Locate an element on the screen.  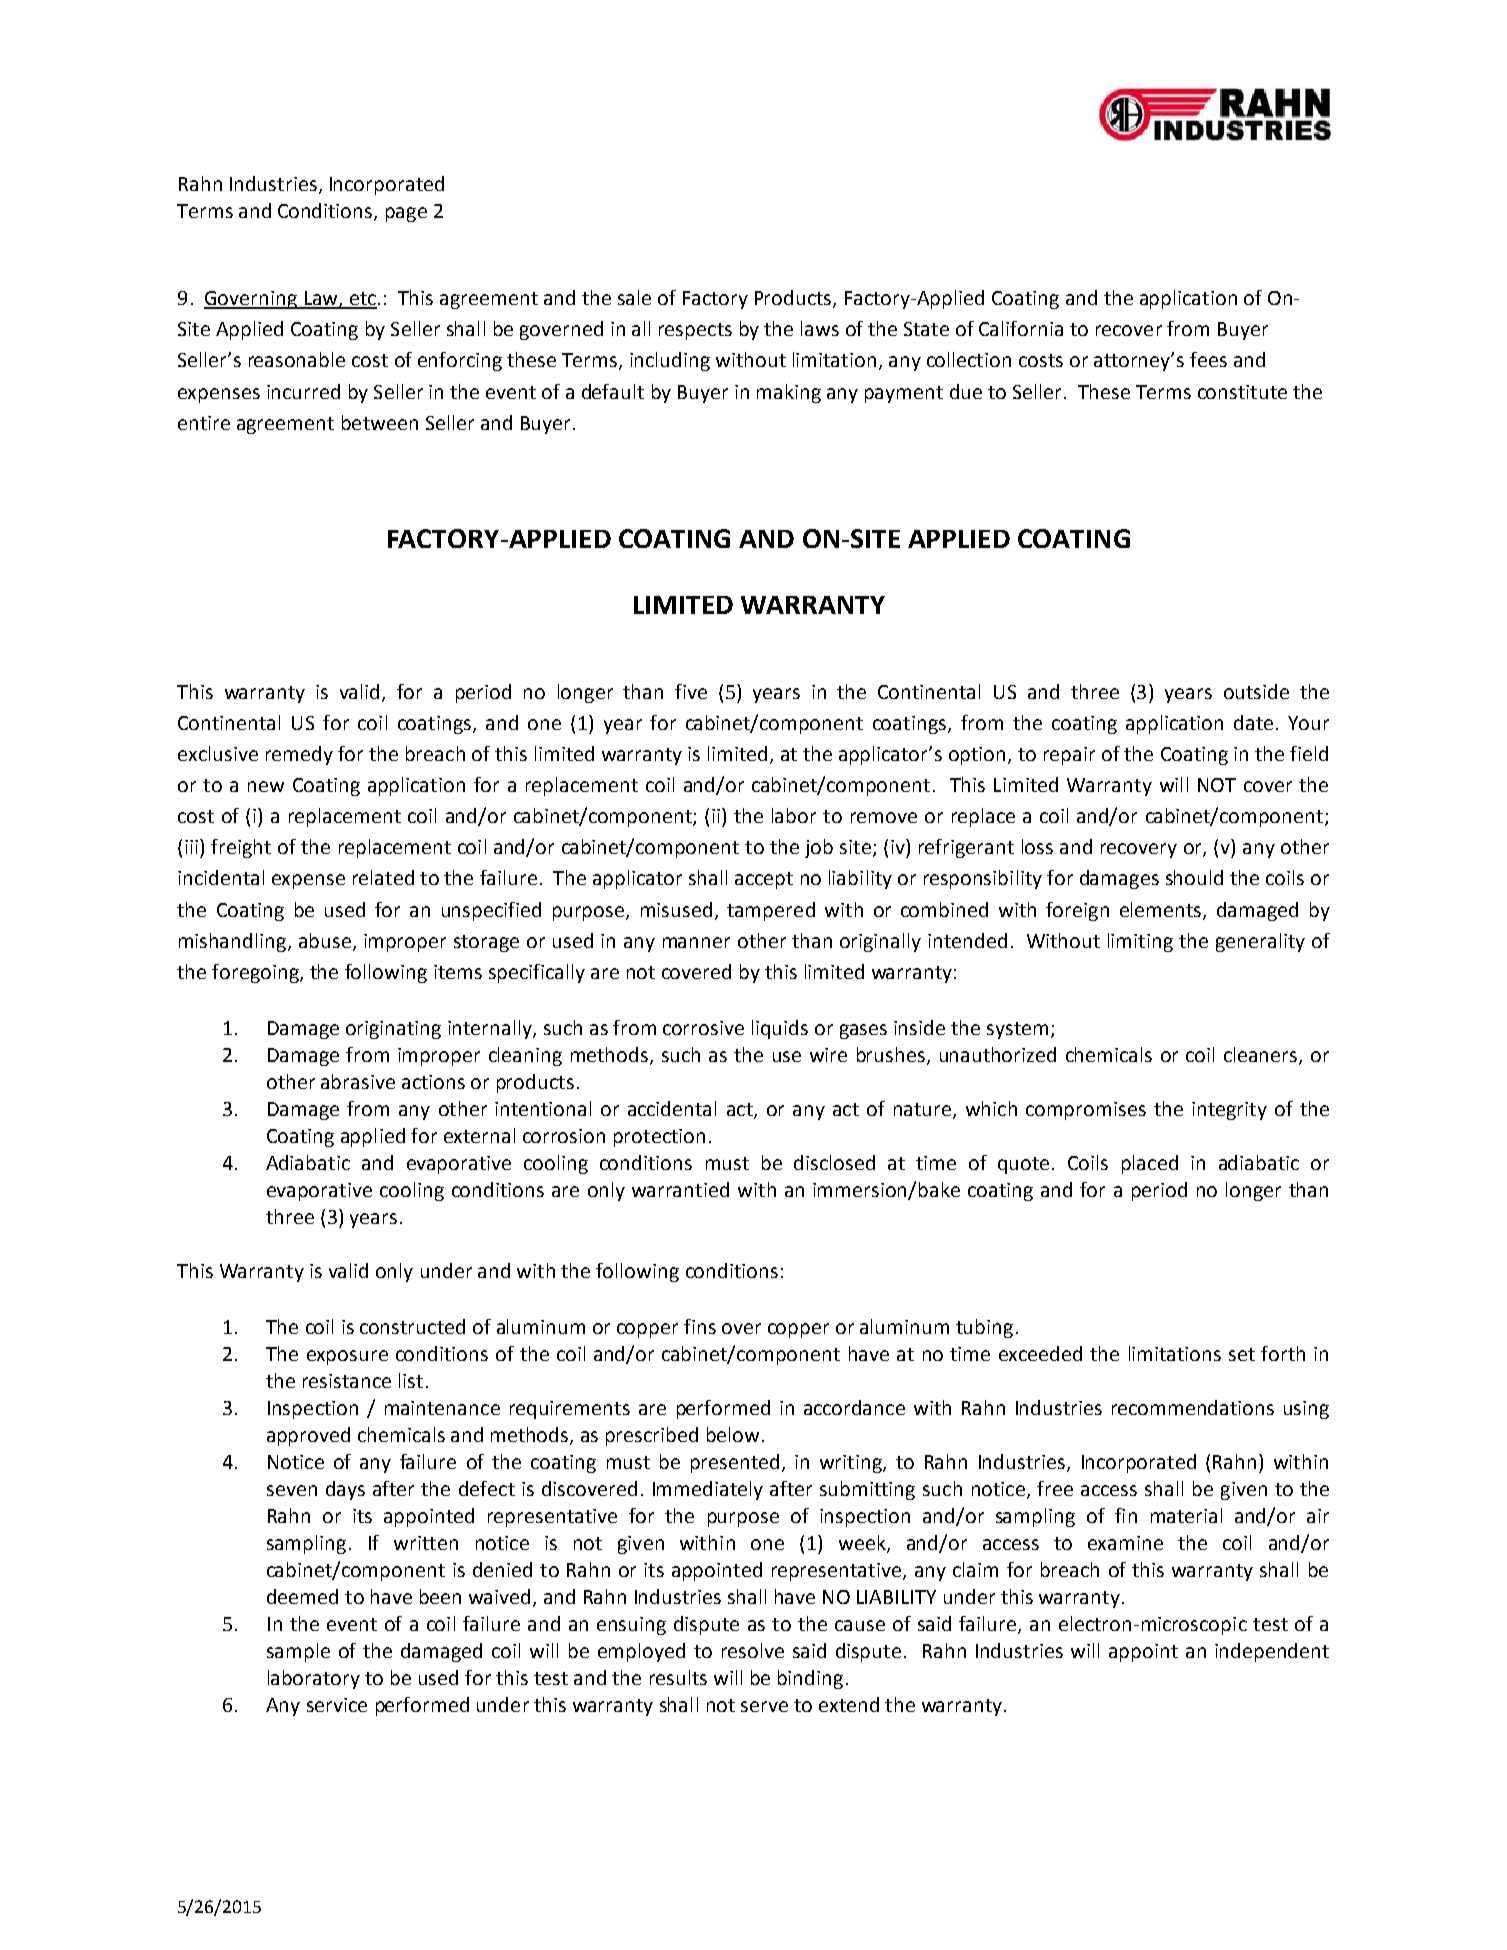
respects is located at coordinates (695, 331).
